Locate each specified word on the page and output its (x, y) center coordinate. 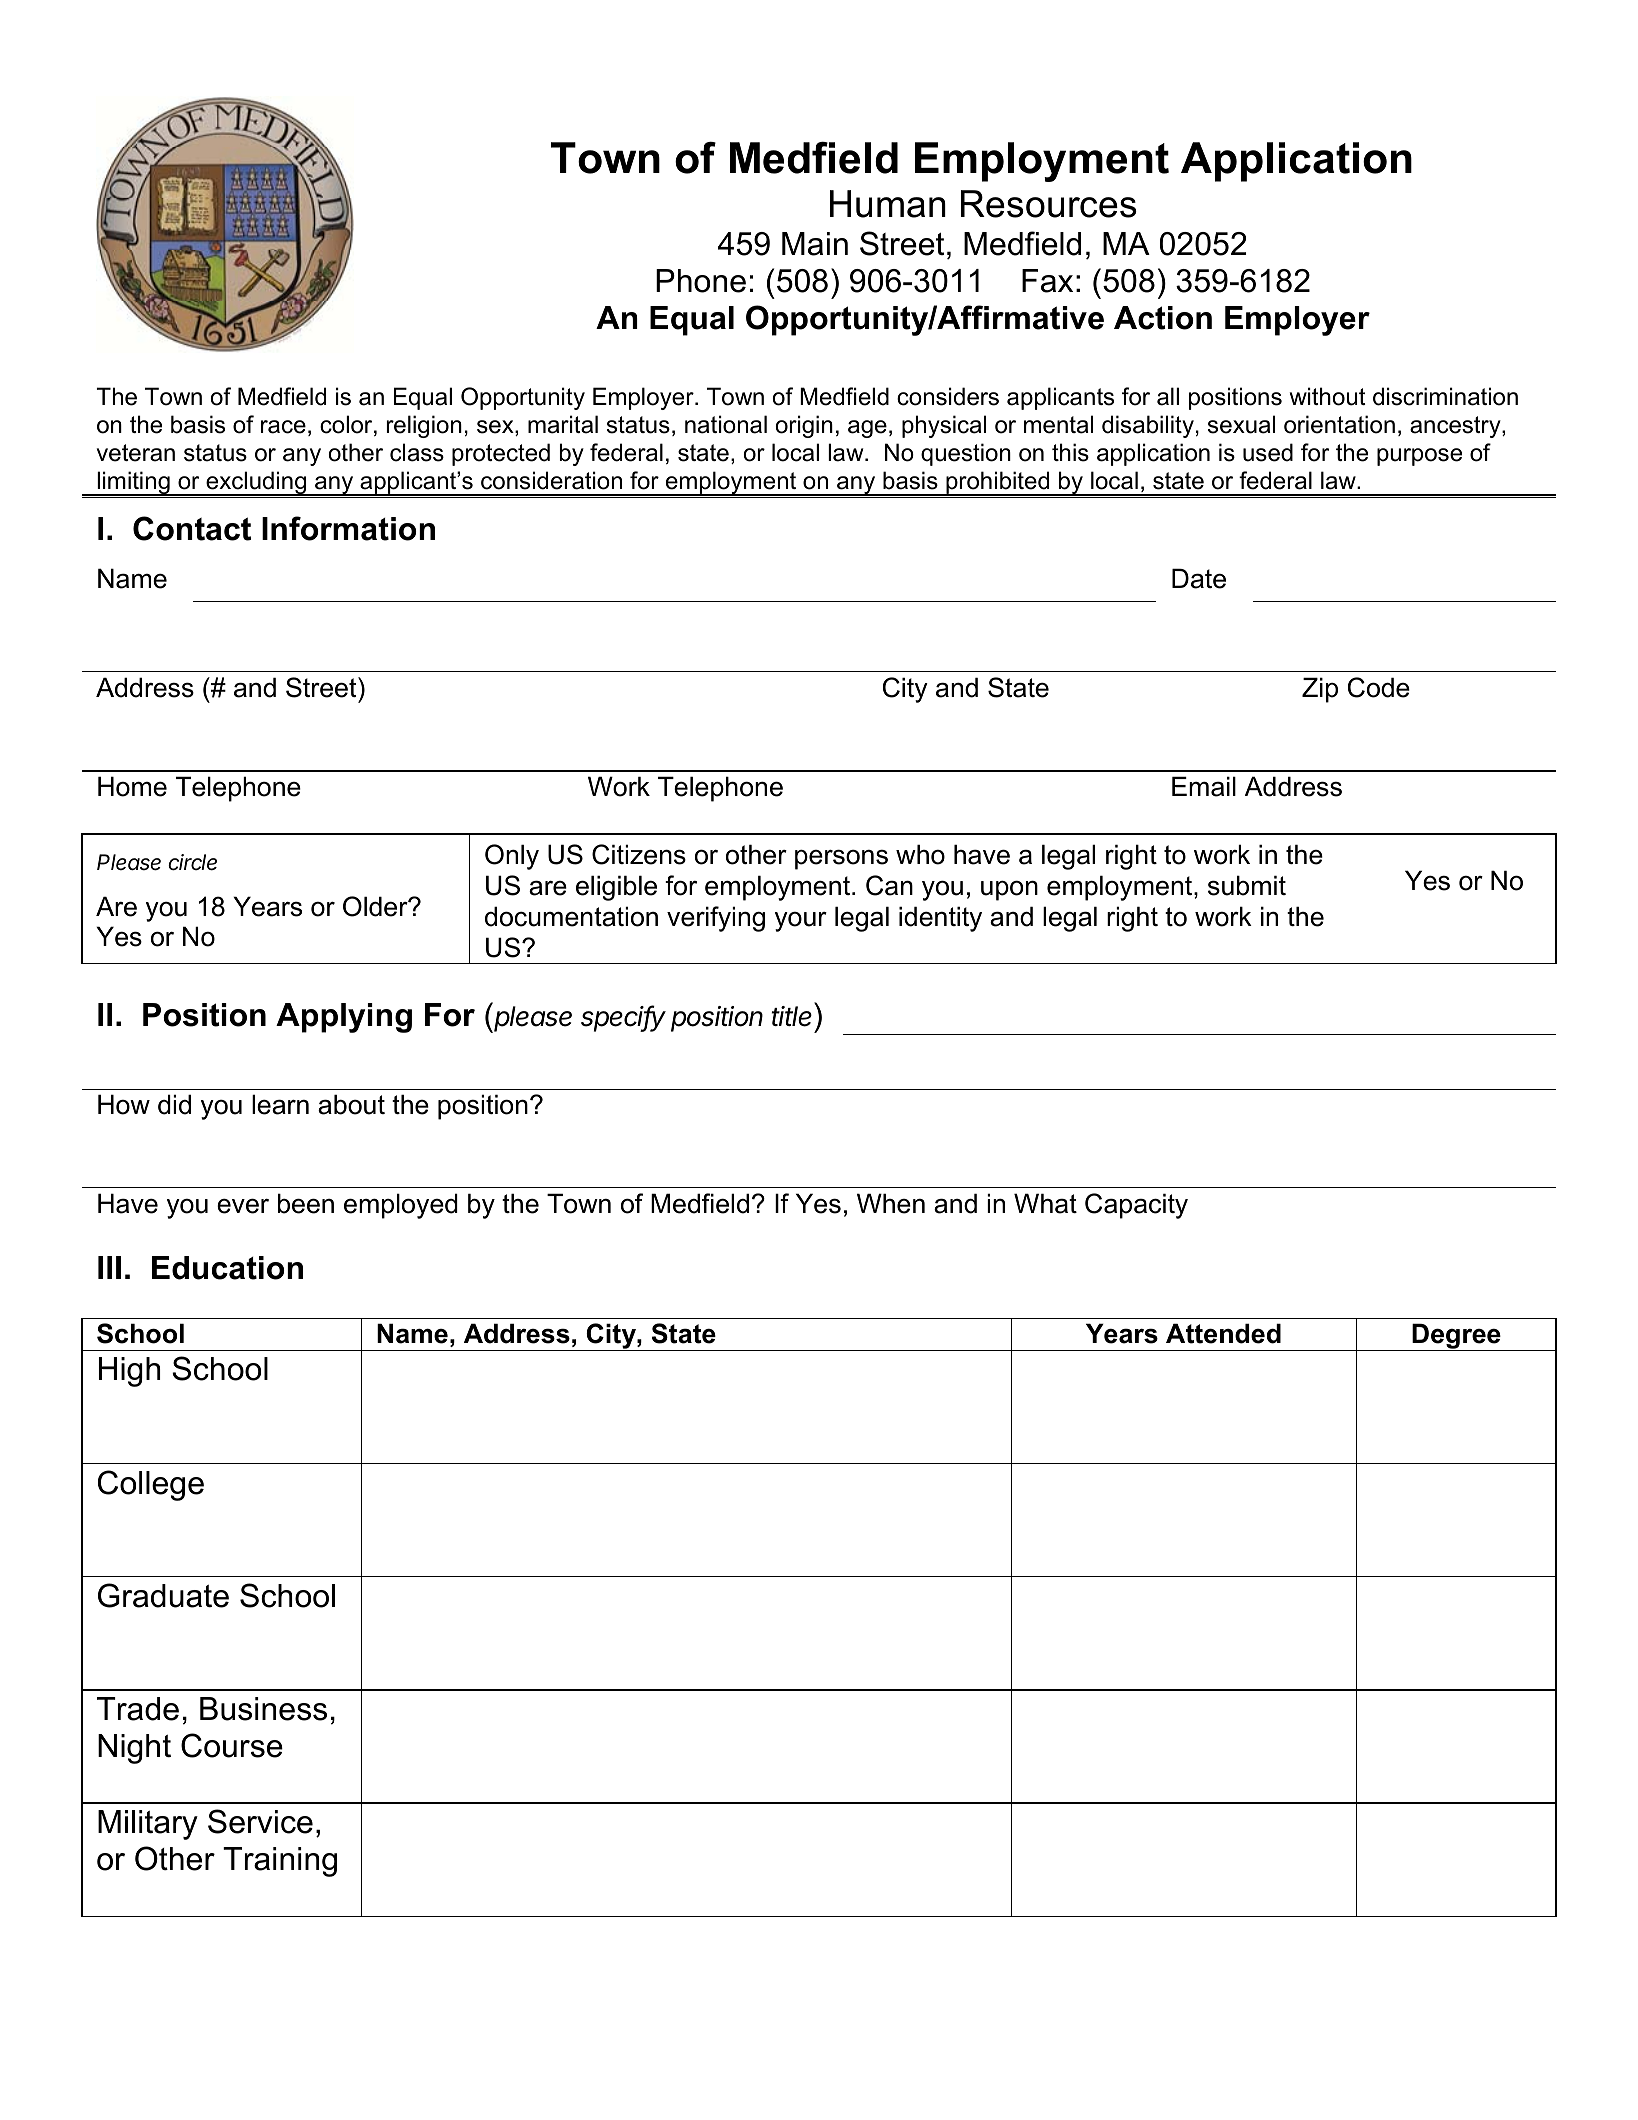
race (283, 427)
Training (280, 1862)
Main (815, 244)
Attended (1223, 1333)
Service (260, 1821)
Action (1163, 318)
